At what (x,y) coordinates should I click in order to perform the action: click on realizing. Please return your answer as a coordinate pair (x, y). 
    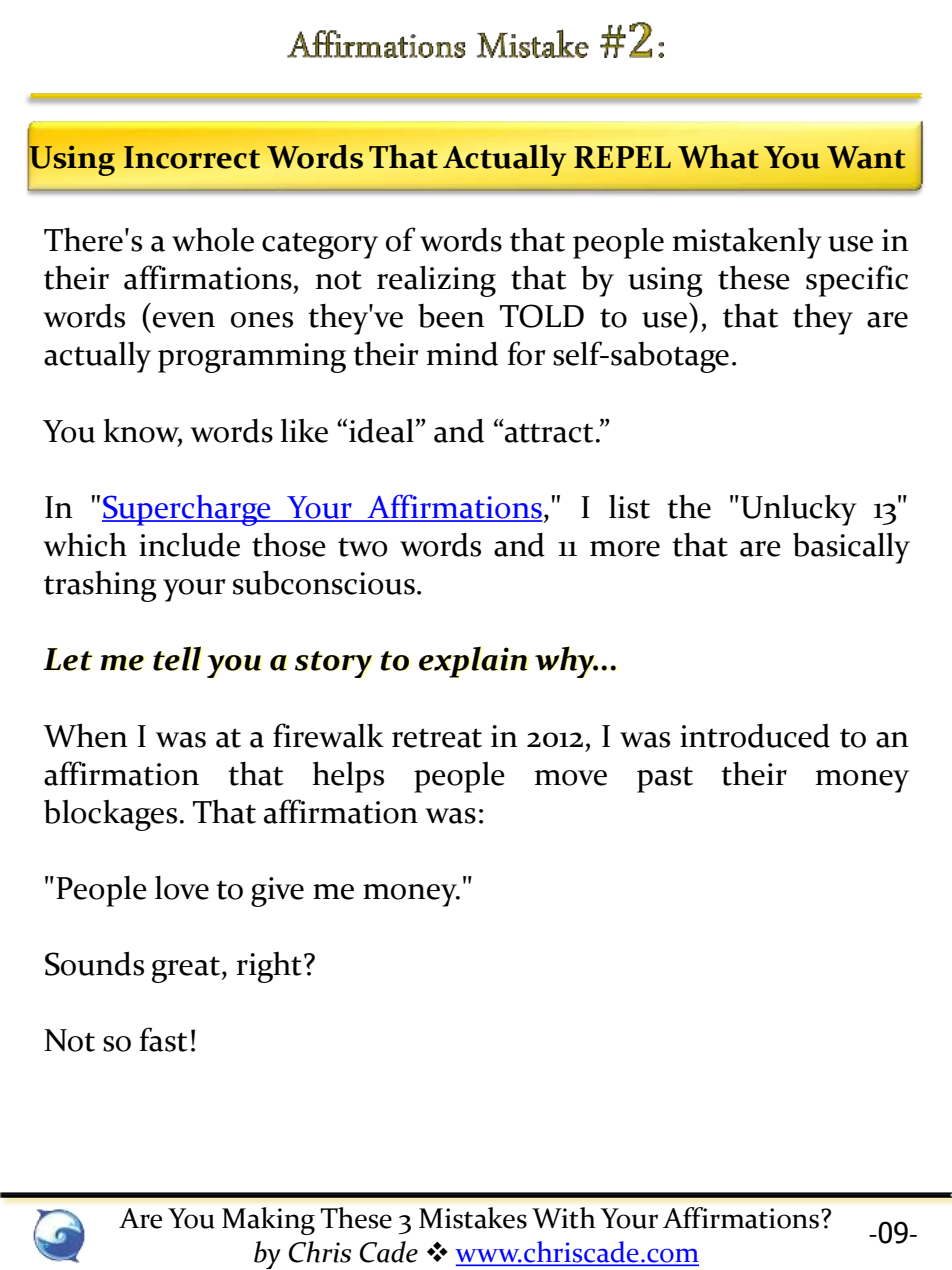
    Looking at the image, I should click on (436, 281).
